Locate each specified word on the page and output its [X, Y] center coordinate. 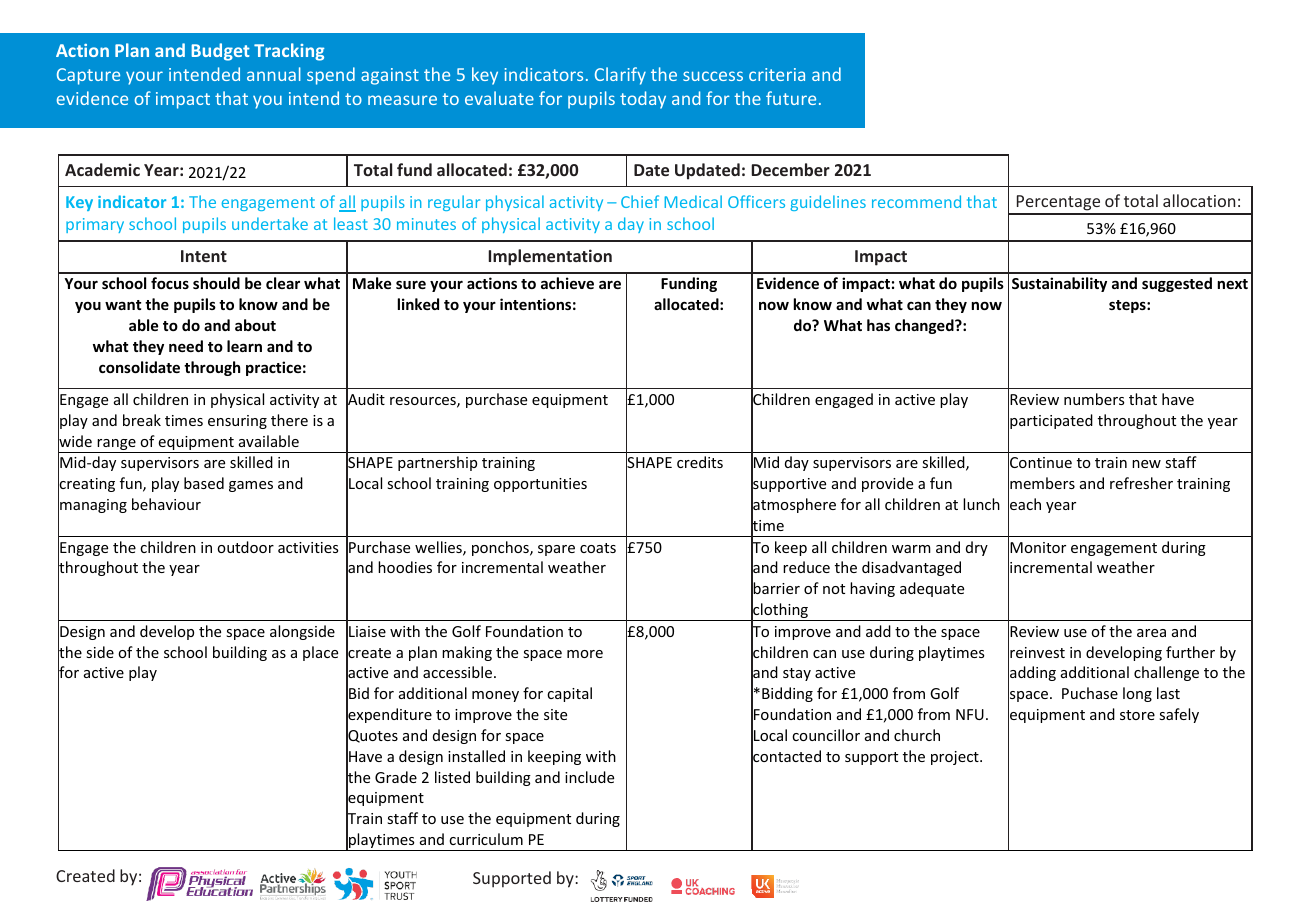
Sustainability [1059, 284]
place [320, 653]
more [585, 654]
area [1151, 633]
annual [274, 74]
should [216, 283]
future [791, 98]
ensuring [237, 422]
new [1146, 464]
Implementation [550, 257]
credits [700, 462]
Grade [396, 777]
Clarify [620, 76]
